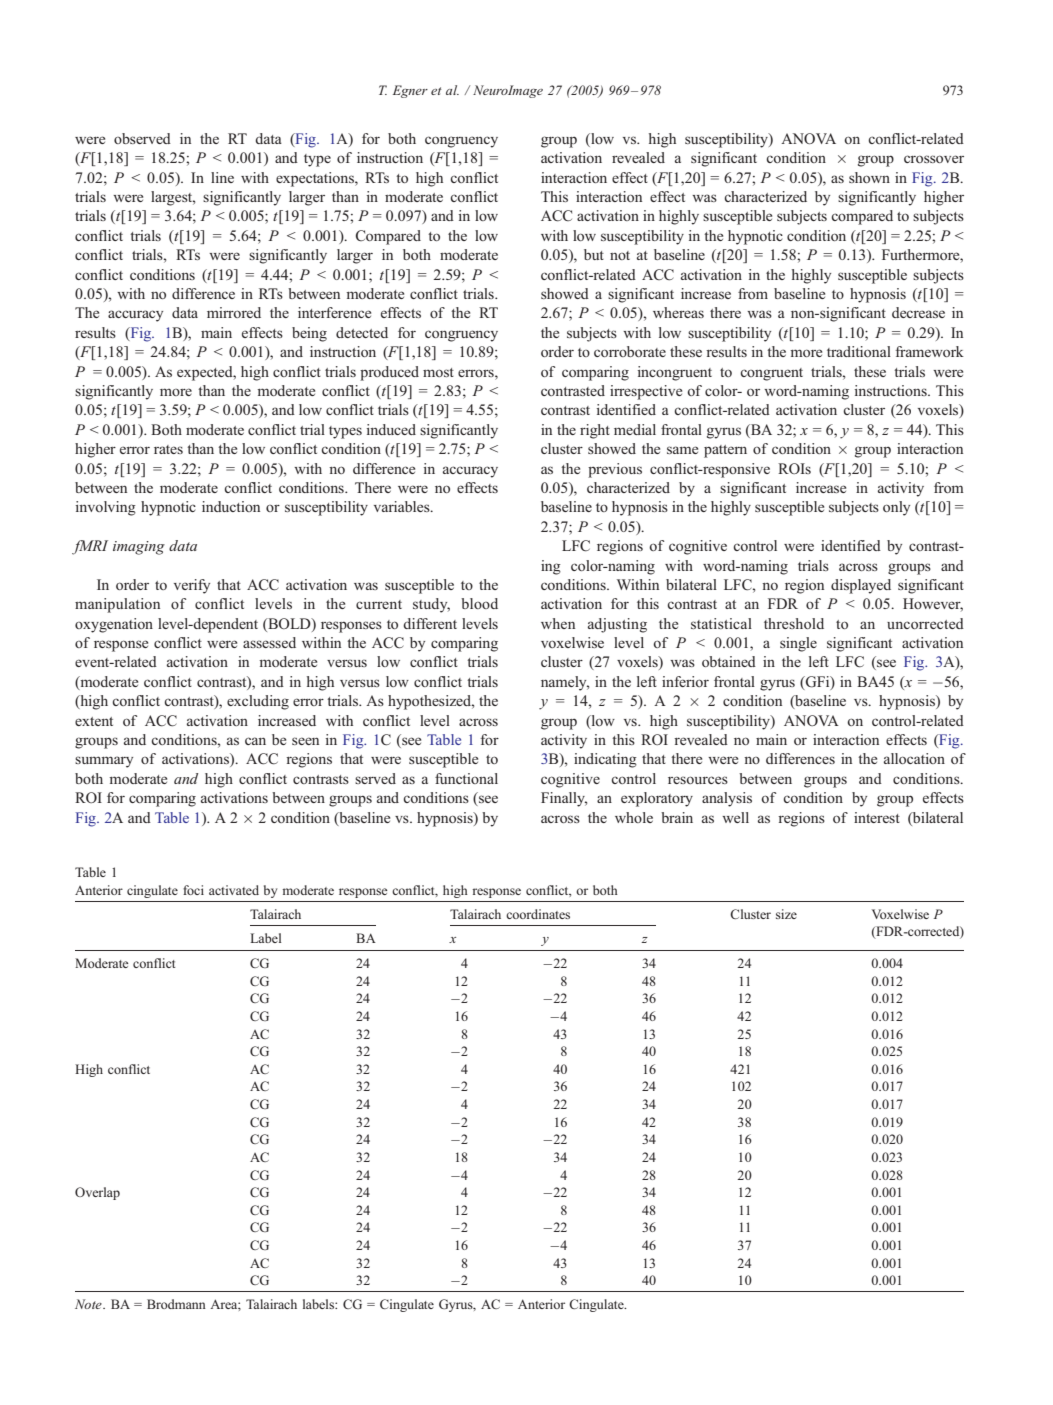 The height and width of the screenshot is (1405, 1053). Describe the element at coordinates (594, 254) in the screenshot. I see `but` at that location.
